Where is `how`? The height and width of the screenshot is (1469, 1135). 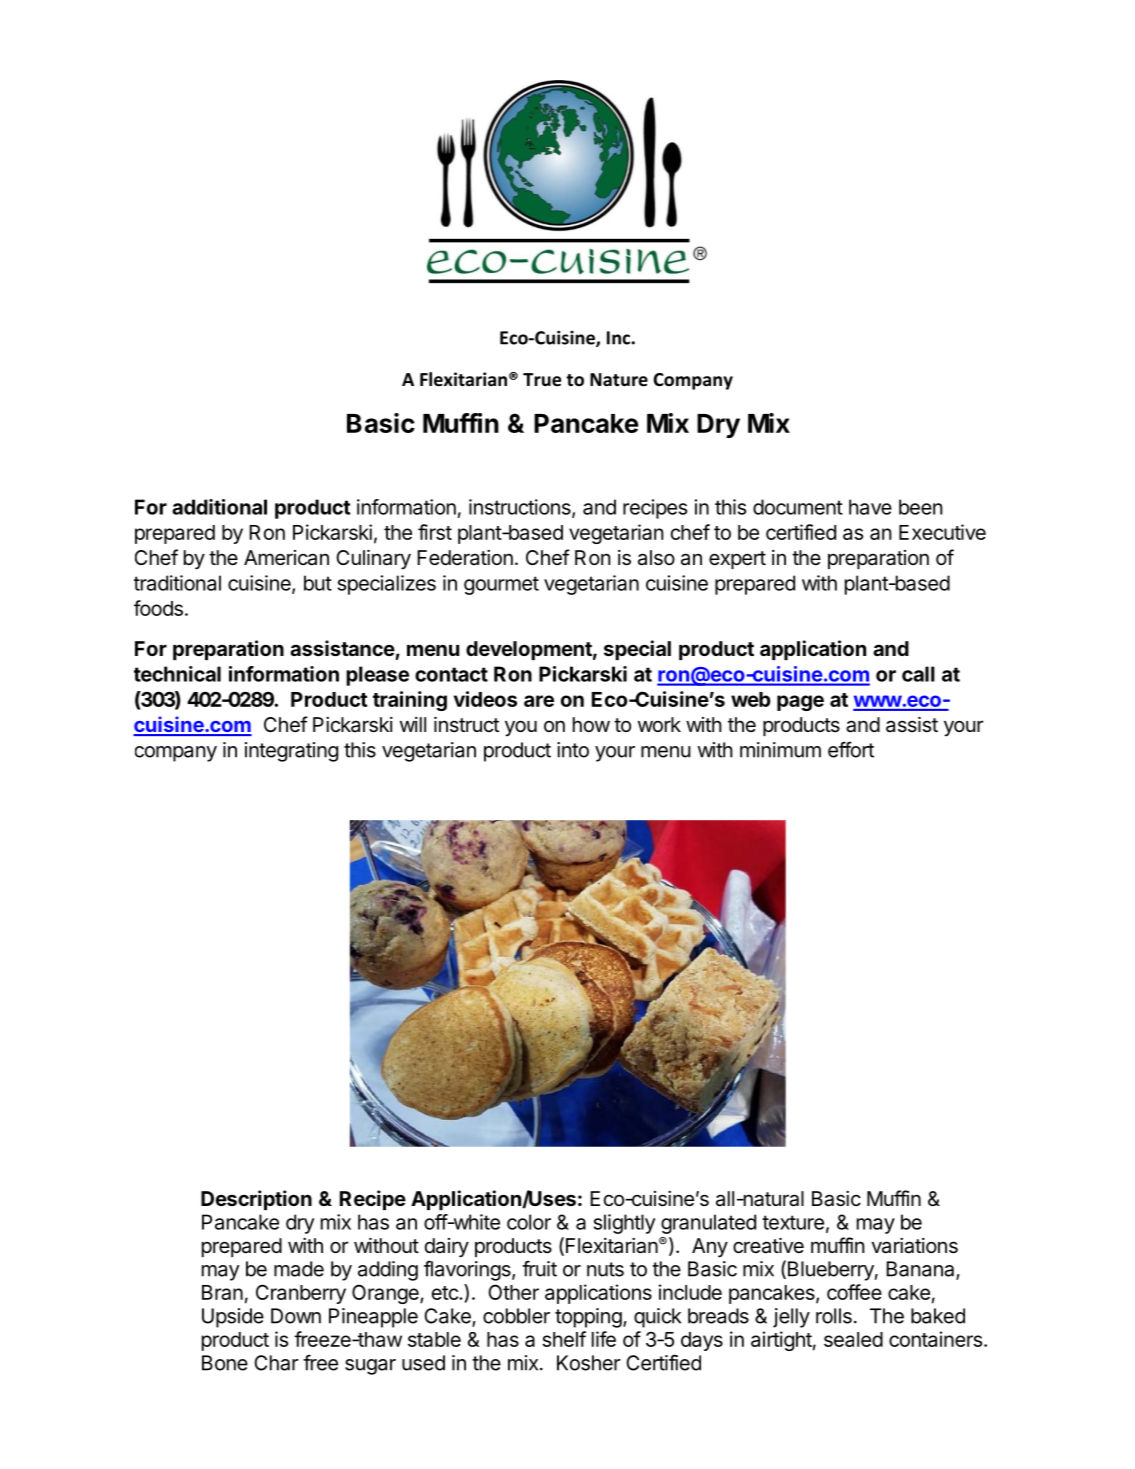 how is located at coordinates (591, 724).
